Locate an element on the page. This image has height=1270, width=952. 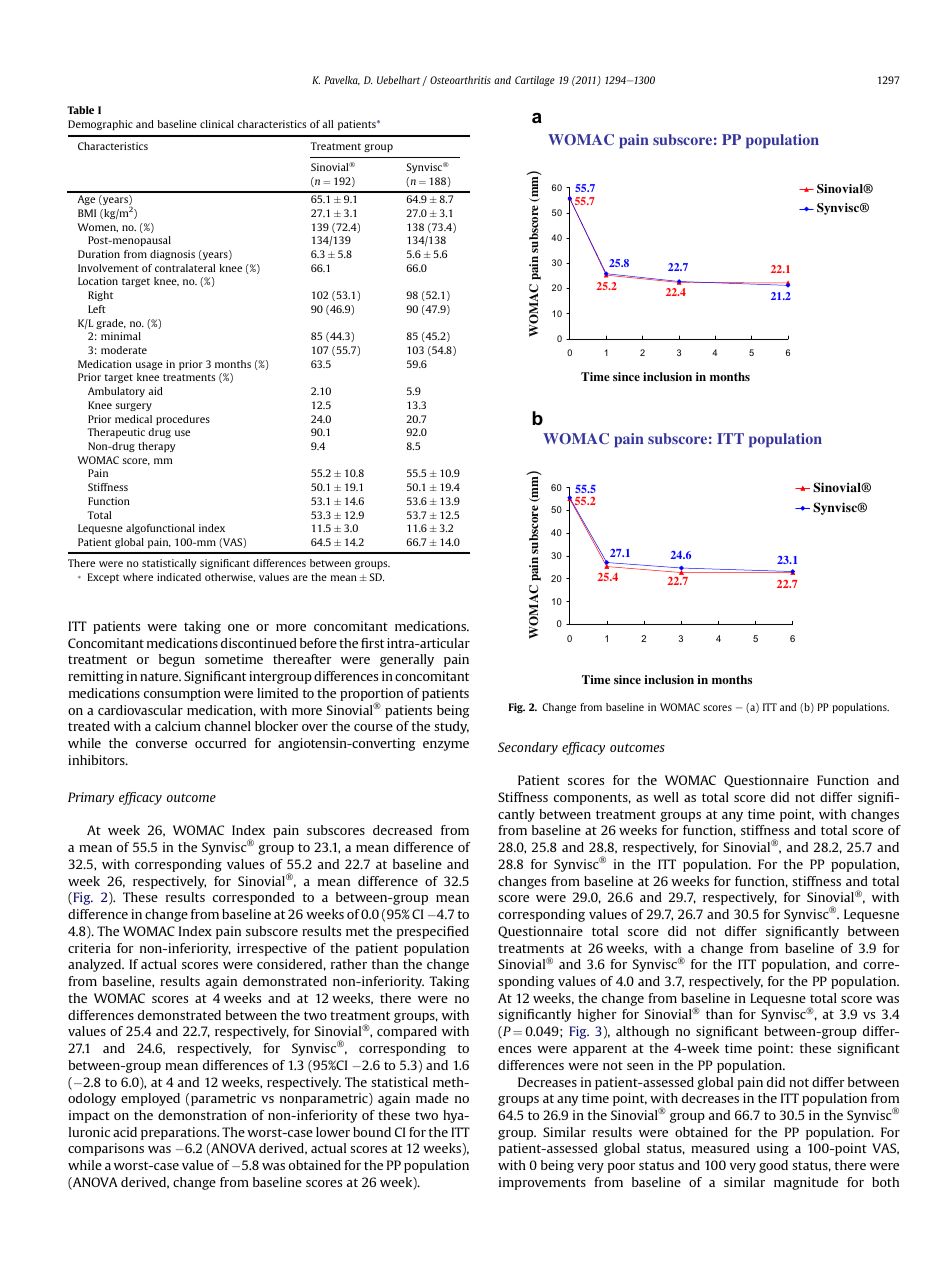
improvements is located at coordinates (542, 1183).
